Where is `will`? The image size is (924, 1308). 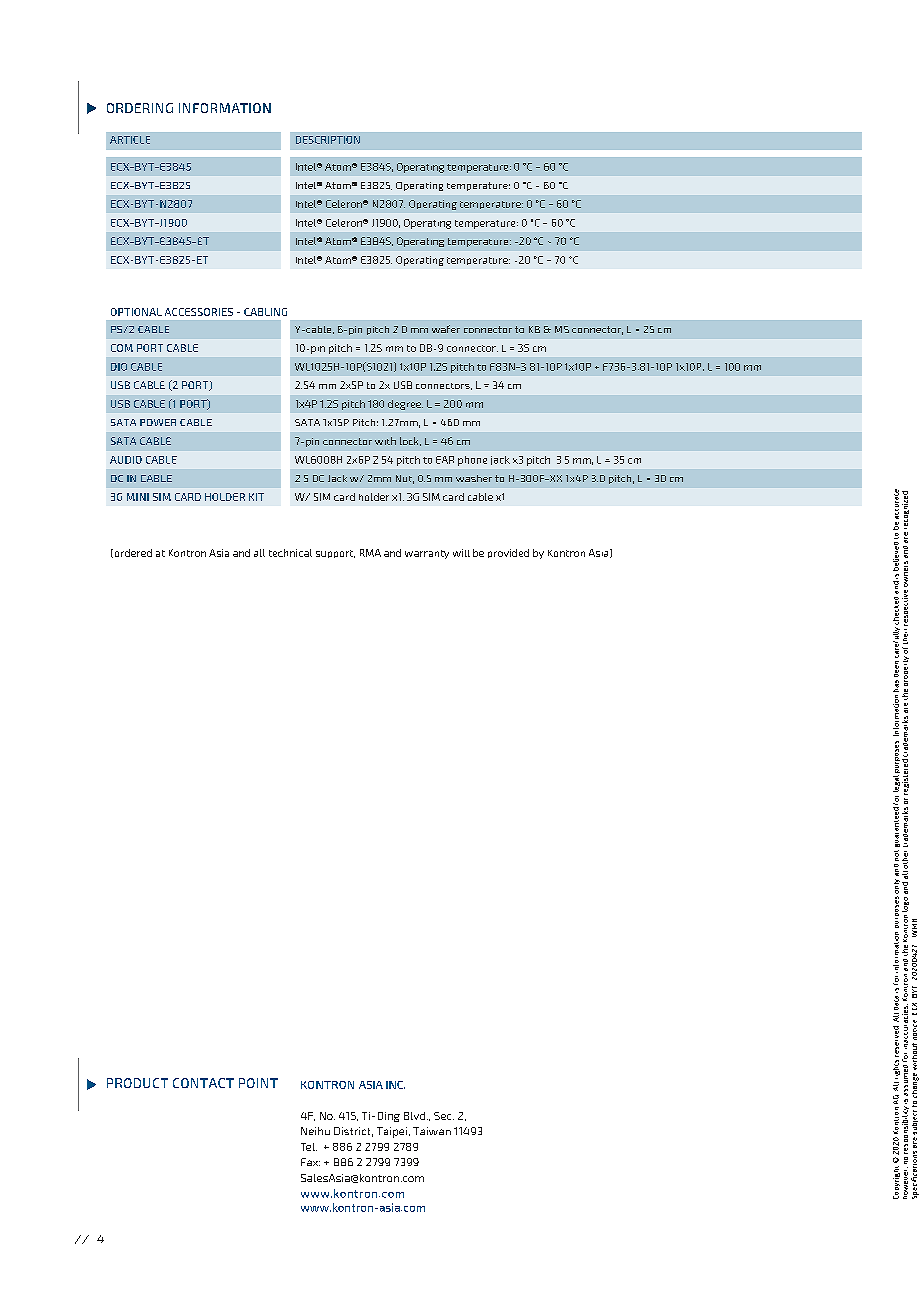
will is located at coordinates (461, 553).
